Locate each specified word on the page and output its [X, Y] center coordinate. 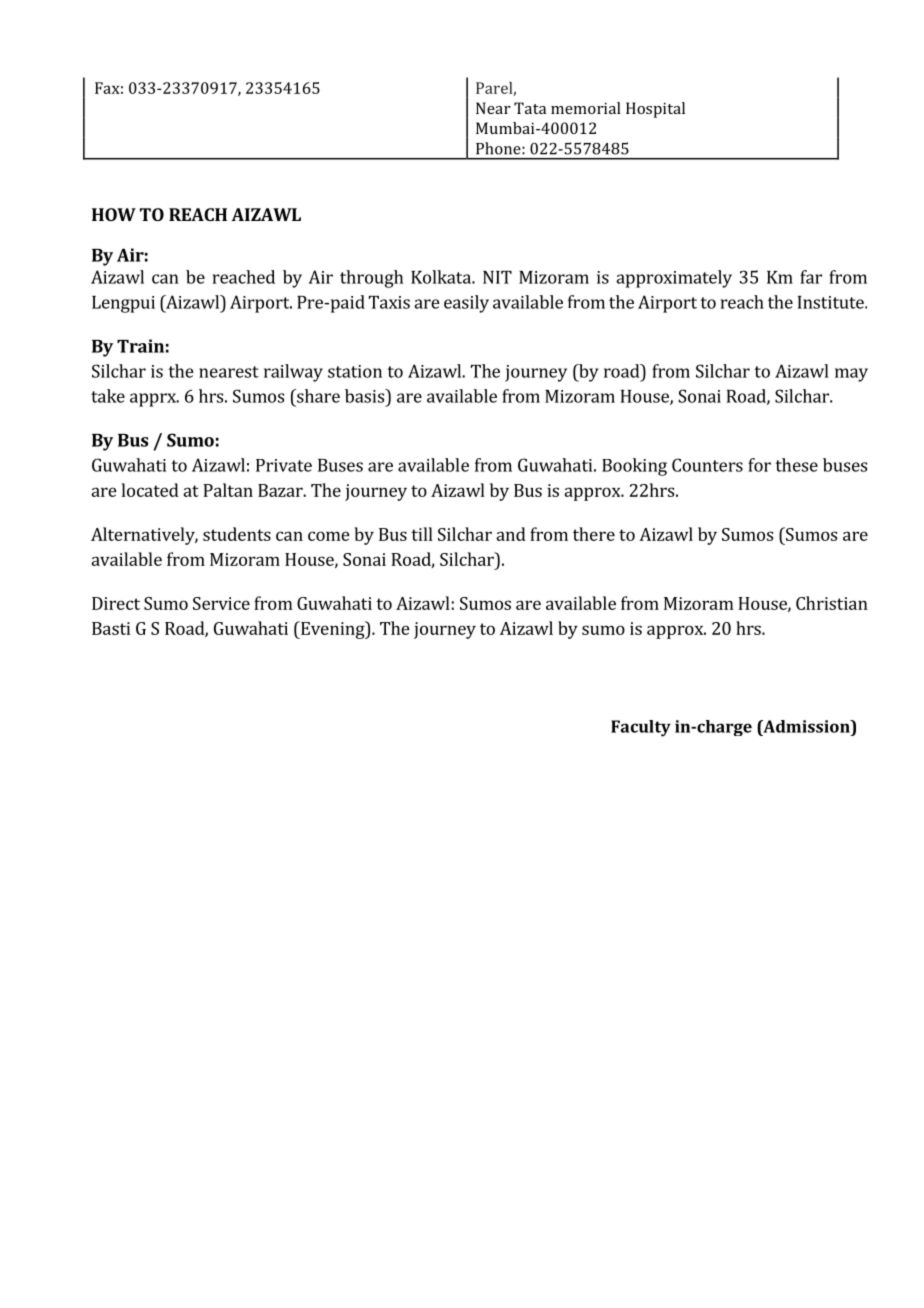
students [237, 534]
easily [466, 304]
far [811, 277]
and [511, 534]
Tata [530, 108]
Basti [111, 628]
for [759, 465]
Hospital [655, 110]
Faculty [641, 728]
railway [293, 373]
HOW [114, 214]
